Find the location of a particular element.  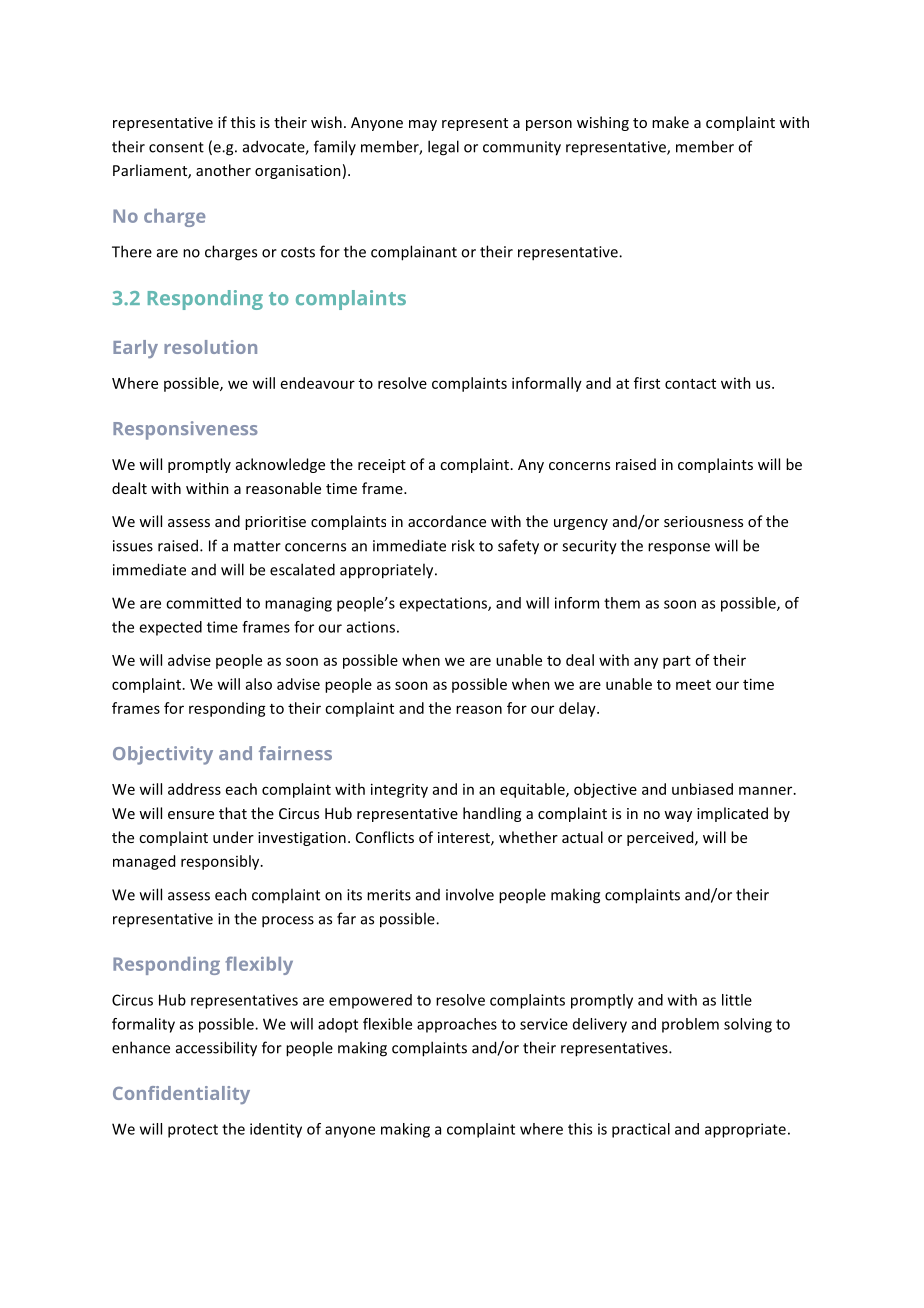

approaches is located at coordinates (457, 1025).
